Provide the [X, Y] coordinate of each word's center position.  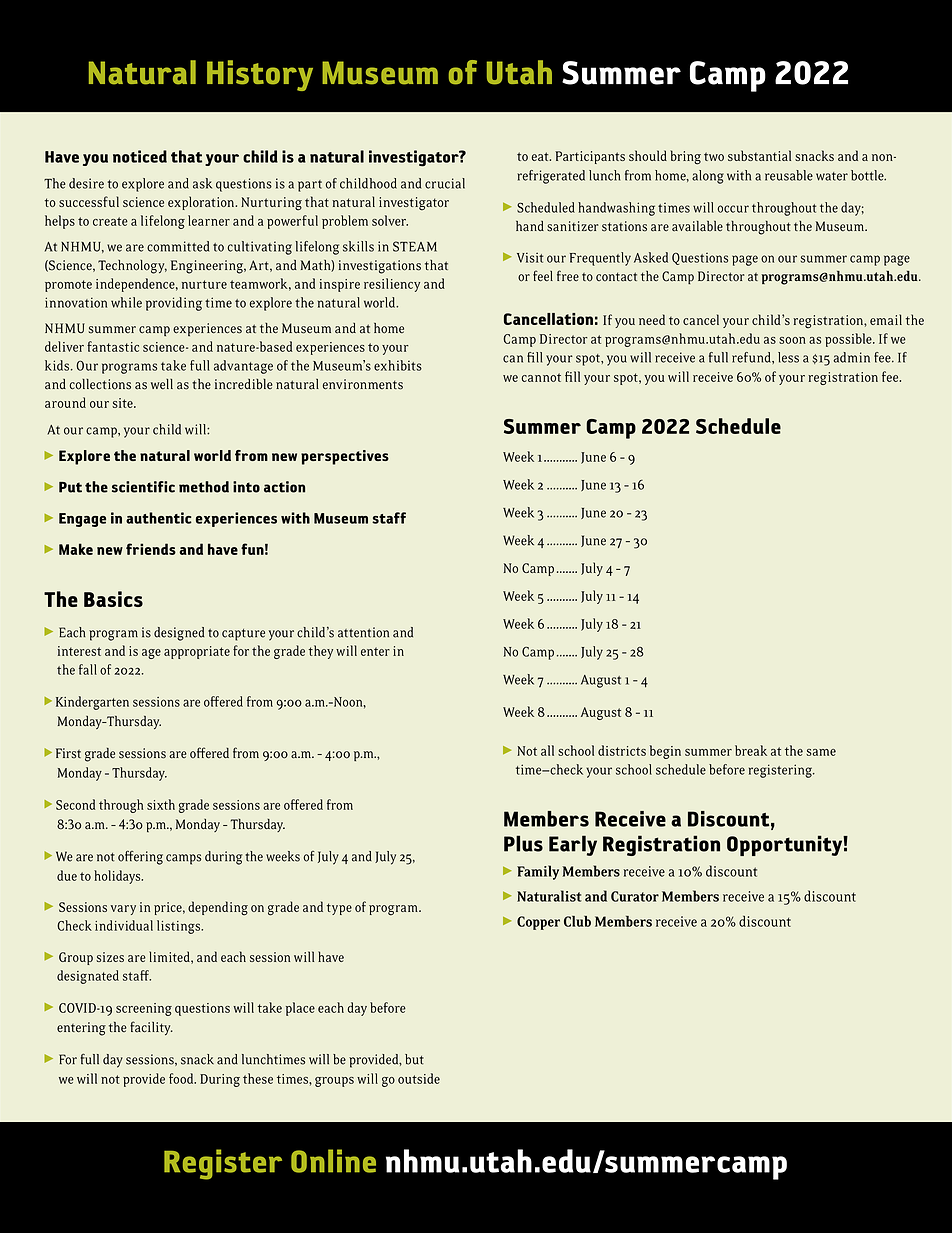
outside [419, 1078]
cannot [541, 377]
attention [363, 632]
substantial [759, 155]
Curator [635, 896]
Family [538, 872]
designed [179, 634]
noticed [140, 156]
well [162, 384]
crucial [445, 183]
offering [140, 858]
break [751, 750]
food [182, 1078]
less [788, 357]
